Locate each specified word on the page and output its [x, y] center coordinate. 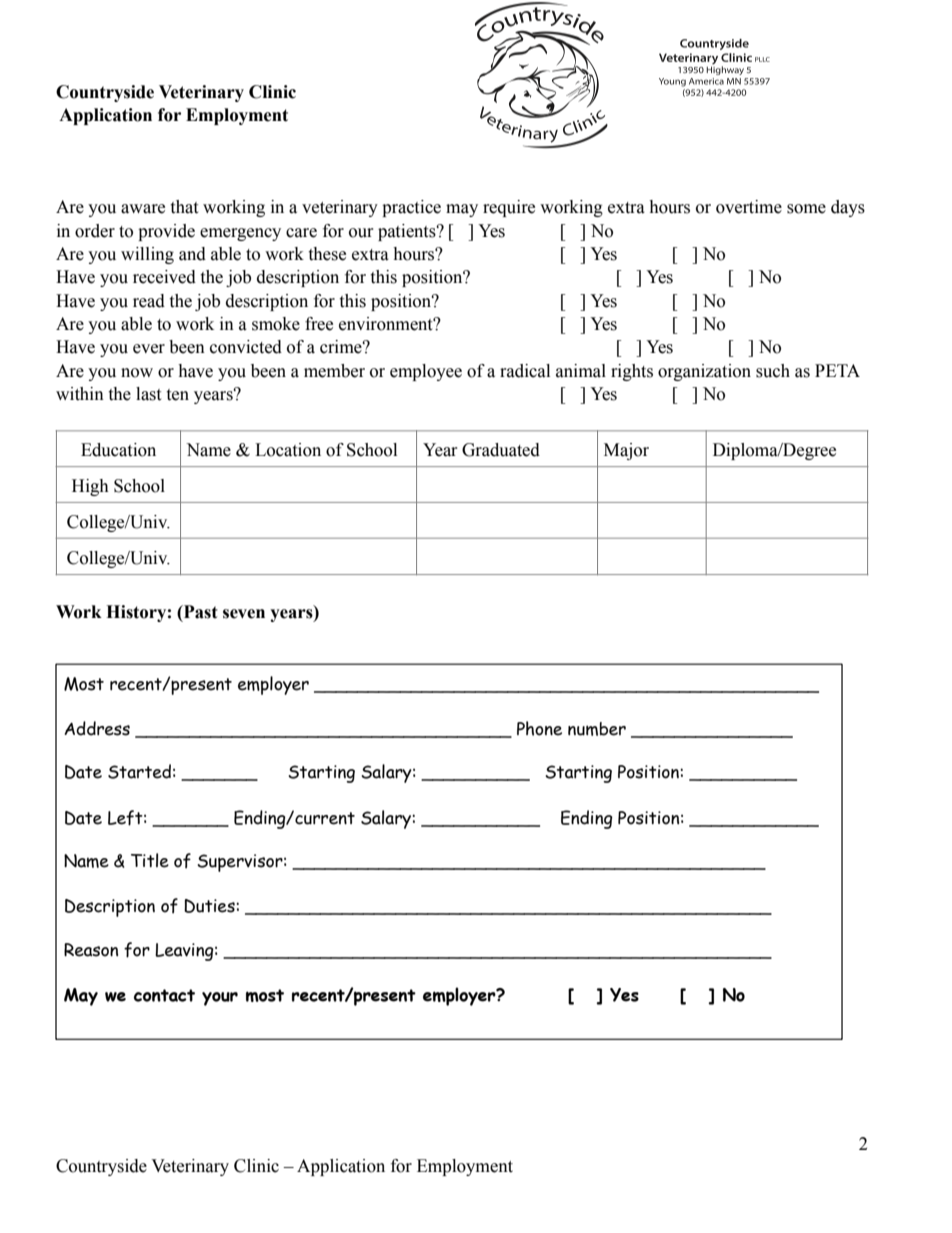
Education [118, 450]
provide [166, 232]
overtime [749, 207]
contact [164, 995]
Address [97, 728]
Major [626, 451]
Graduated [501, 450]
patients [408, 232]
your [220, 999]
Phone [539, 728]
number [597, 729]
